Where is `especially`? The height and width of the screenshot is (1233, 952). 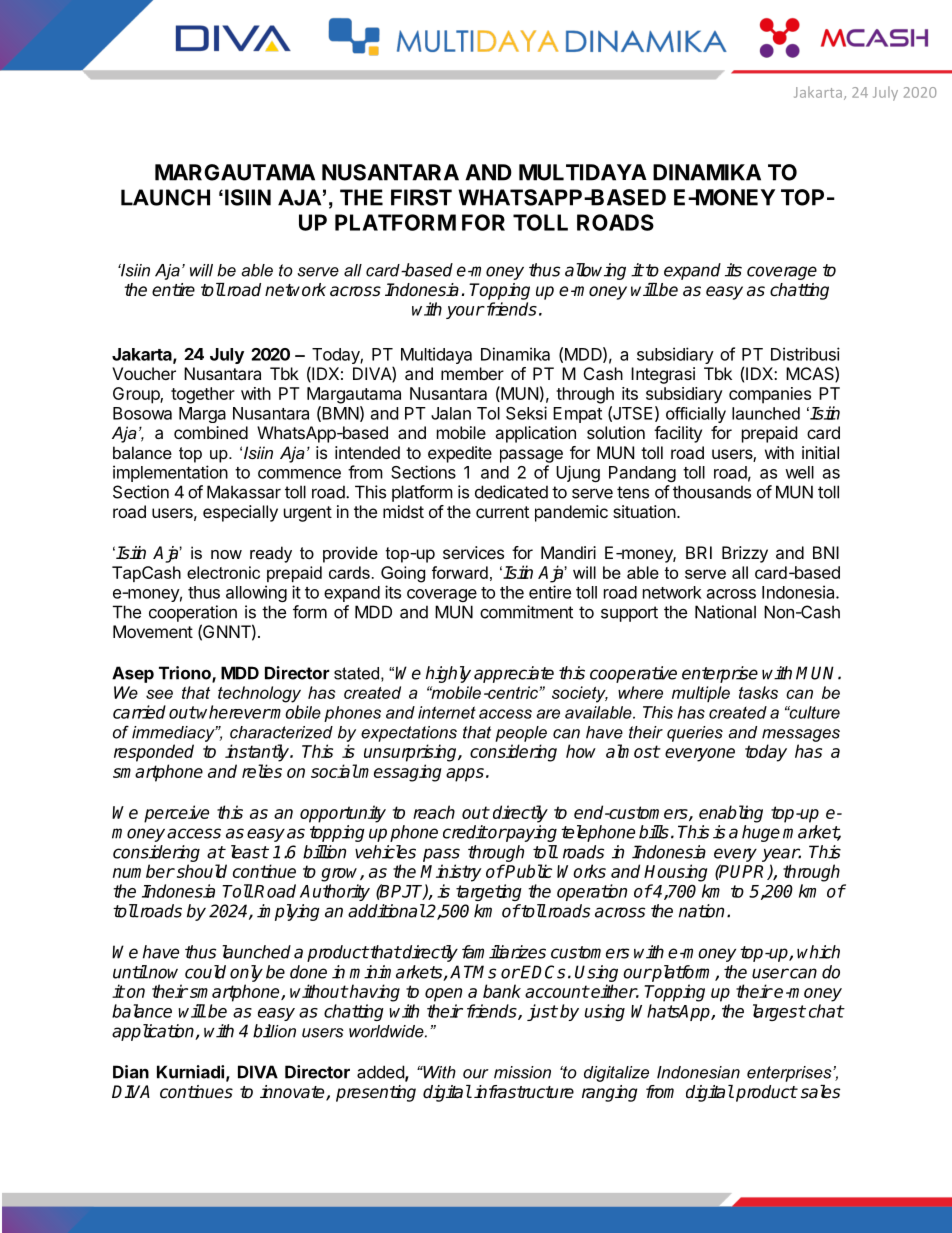
especially is located at coordinates (240, 513).
